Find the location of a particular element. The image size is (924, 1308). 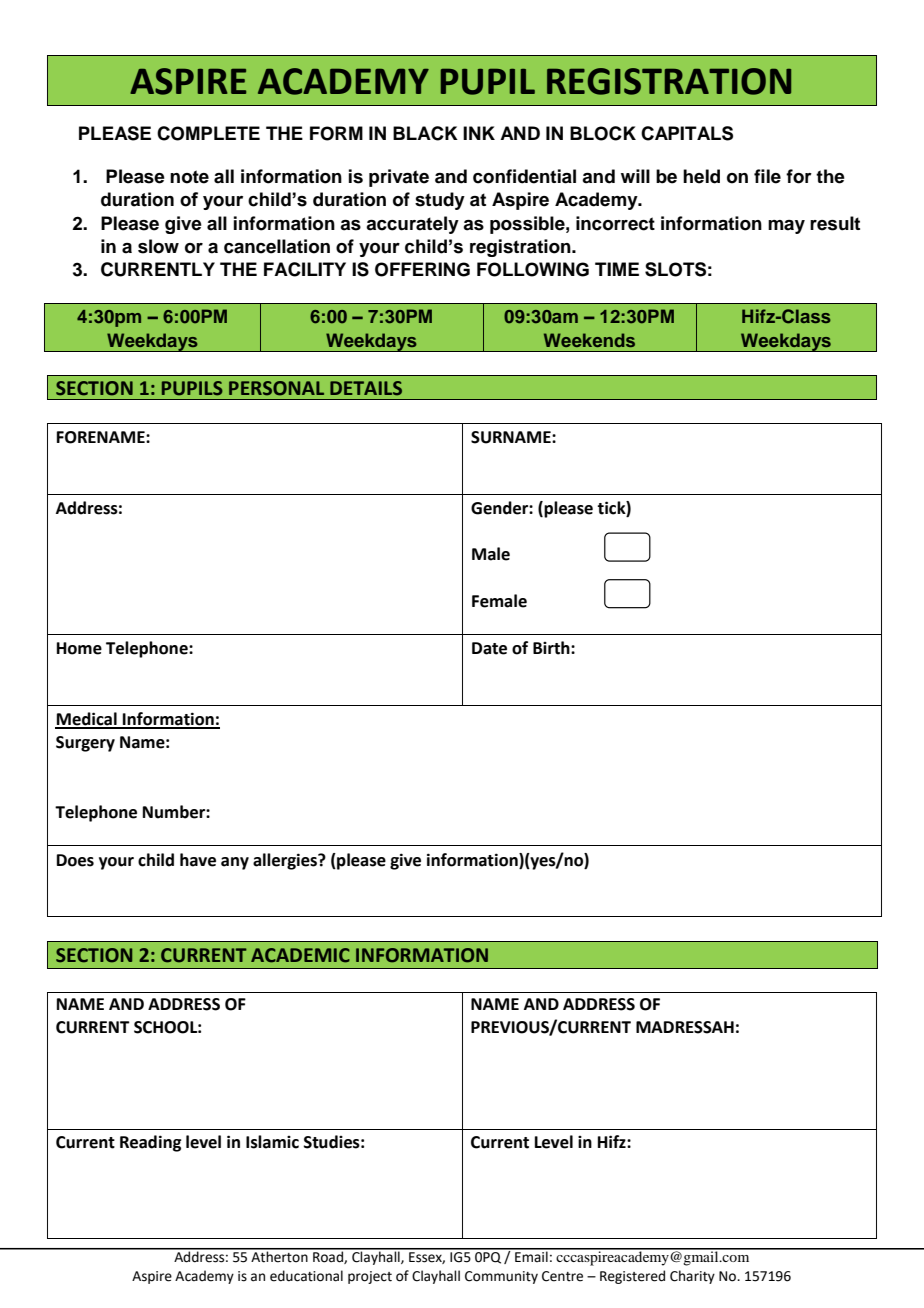

ACADEMIC is located at coordinates (300, 955).
